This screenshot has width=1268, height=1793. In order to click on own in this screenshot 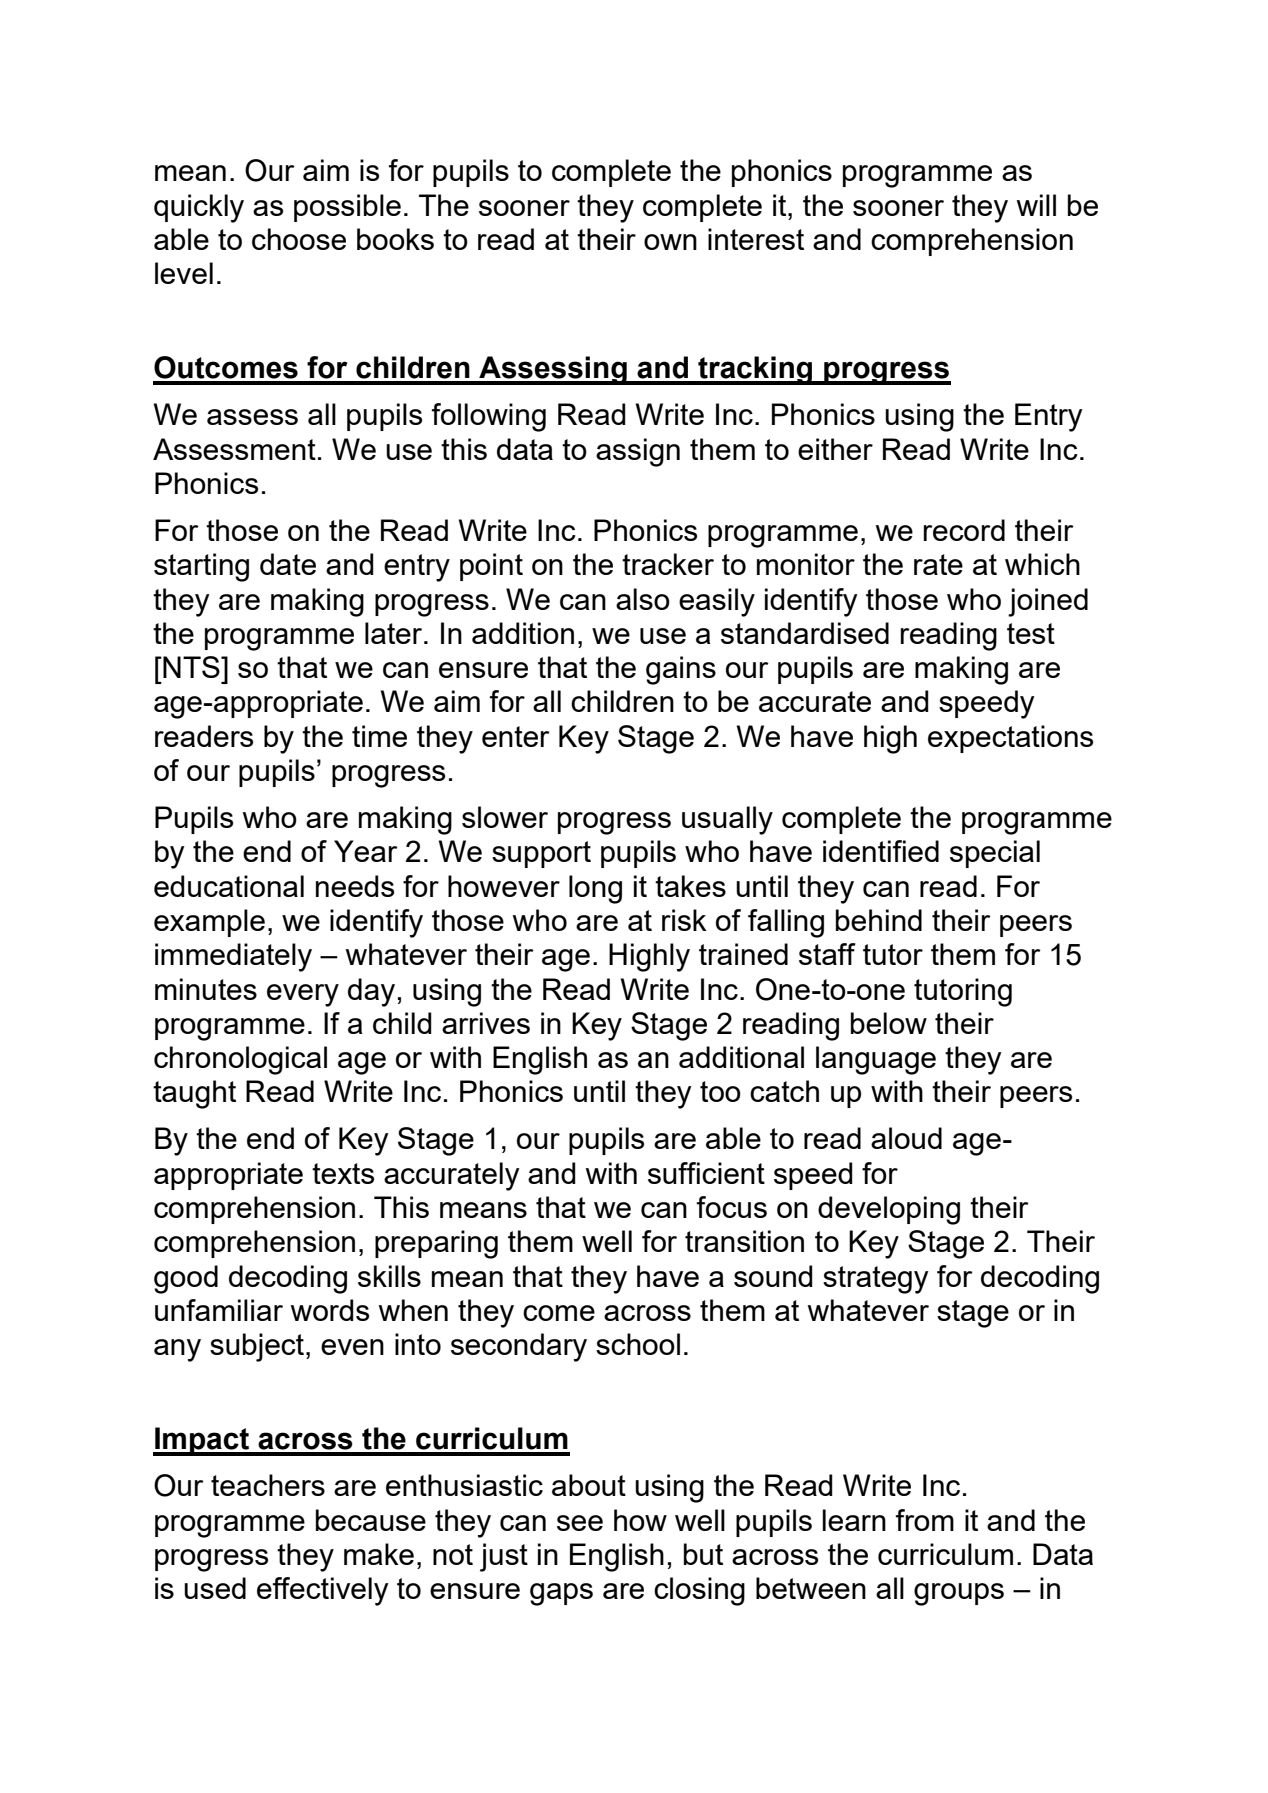, I will do `click(670, 242)`.
